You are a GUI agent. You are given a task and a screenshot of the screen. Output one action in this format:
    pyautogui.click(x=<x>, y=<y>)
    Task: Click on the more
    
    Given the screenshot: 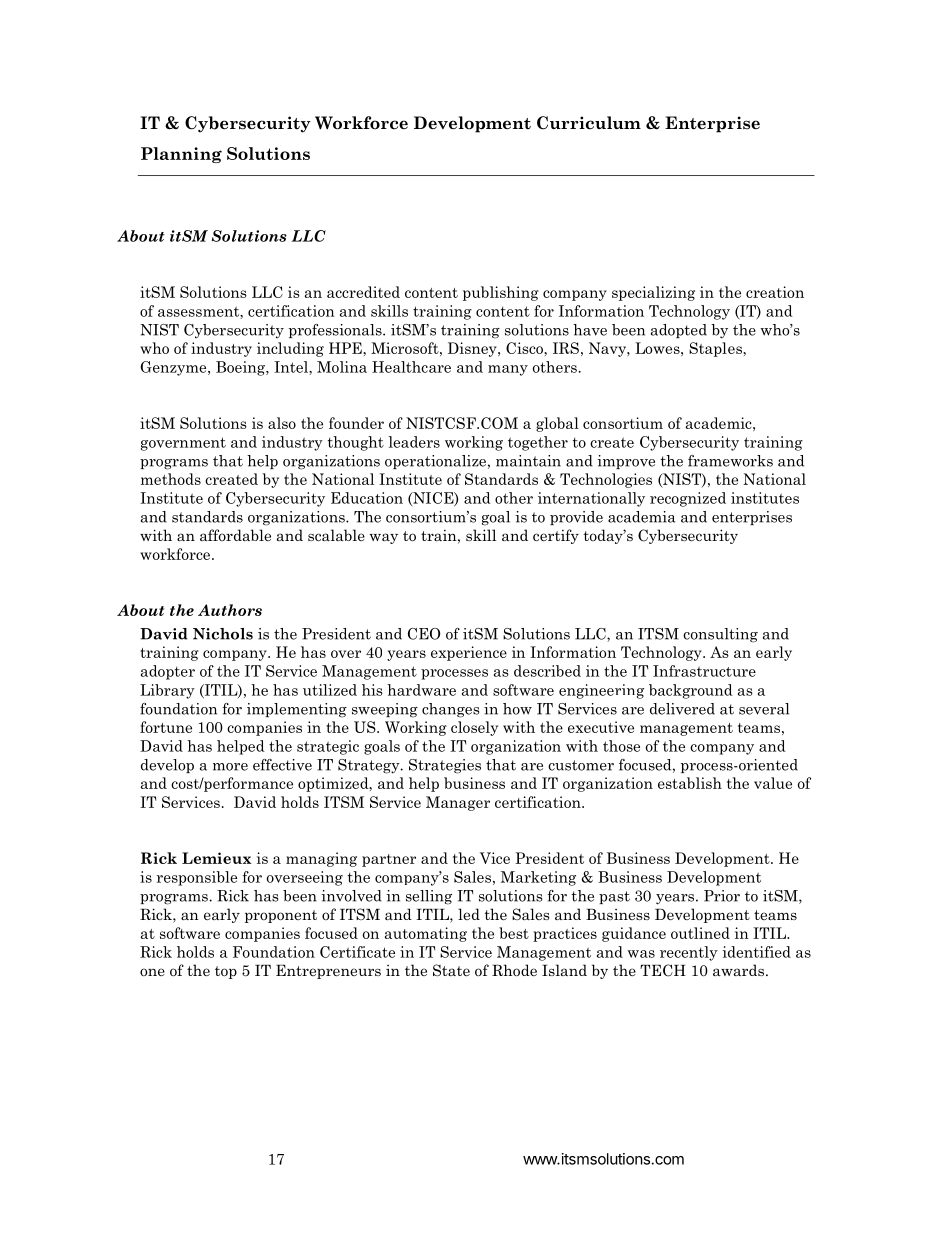 What is the action you would take?
    pyautogui.click(x=230, y=767)
